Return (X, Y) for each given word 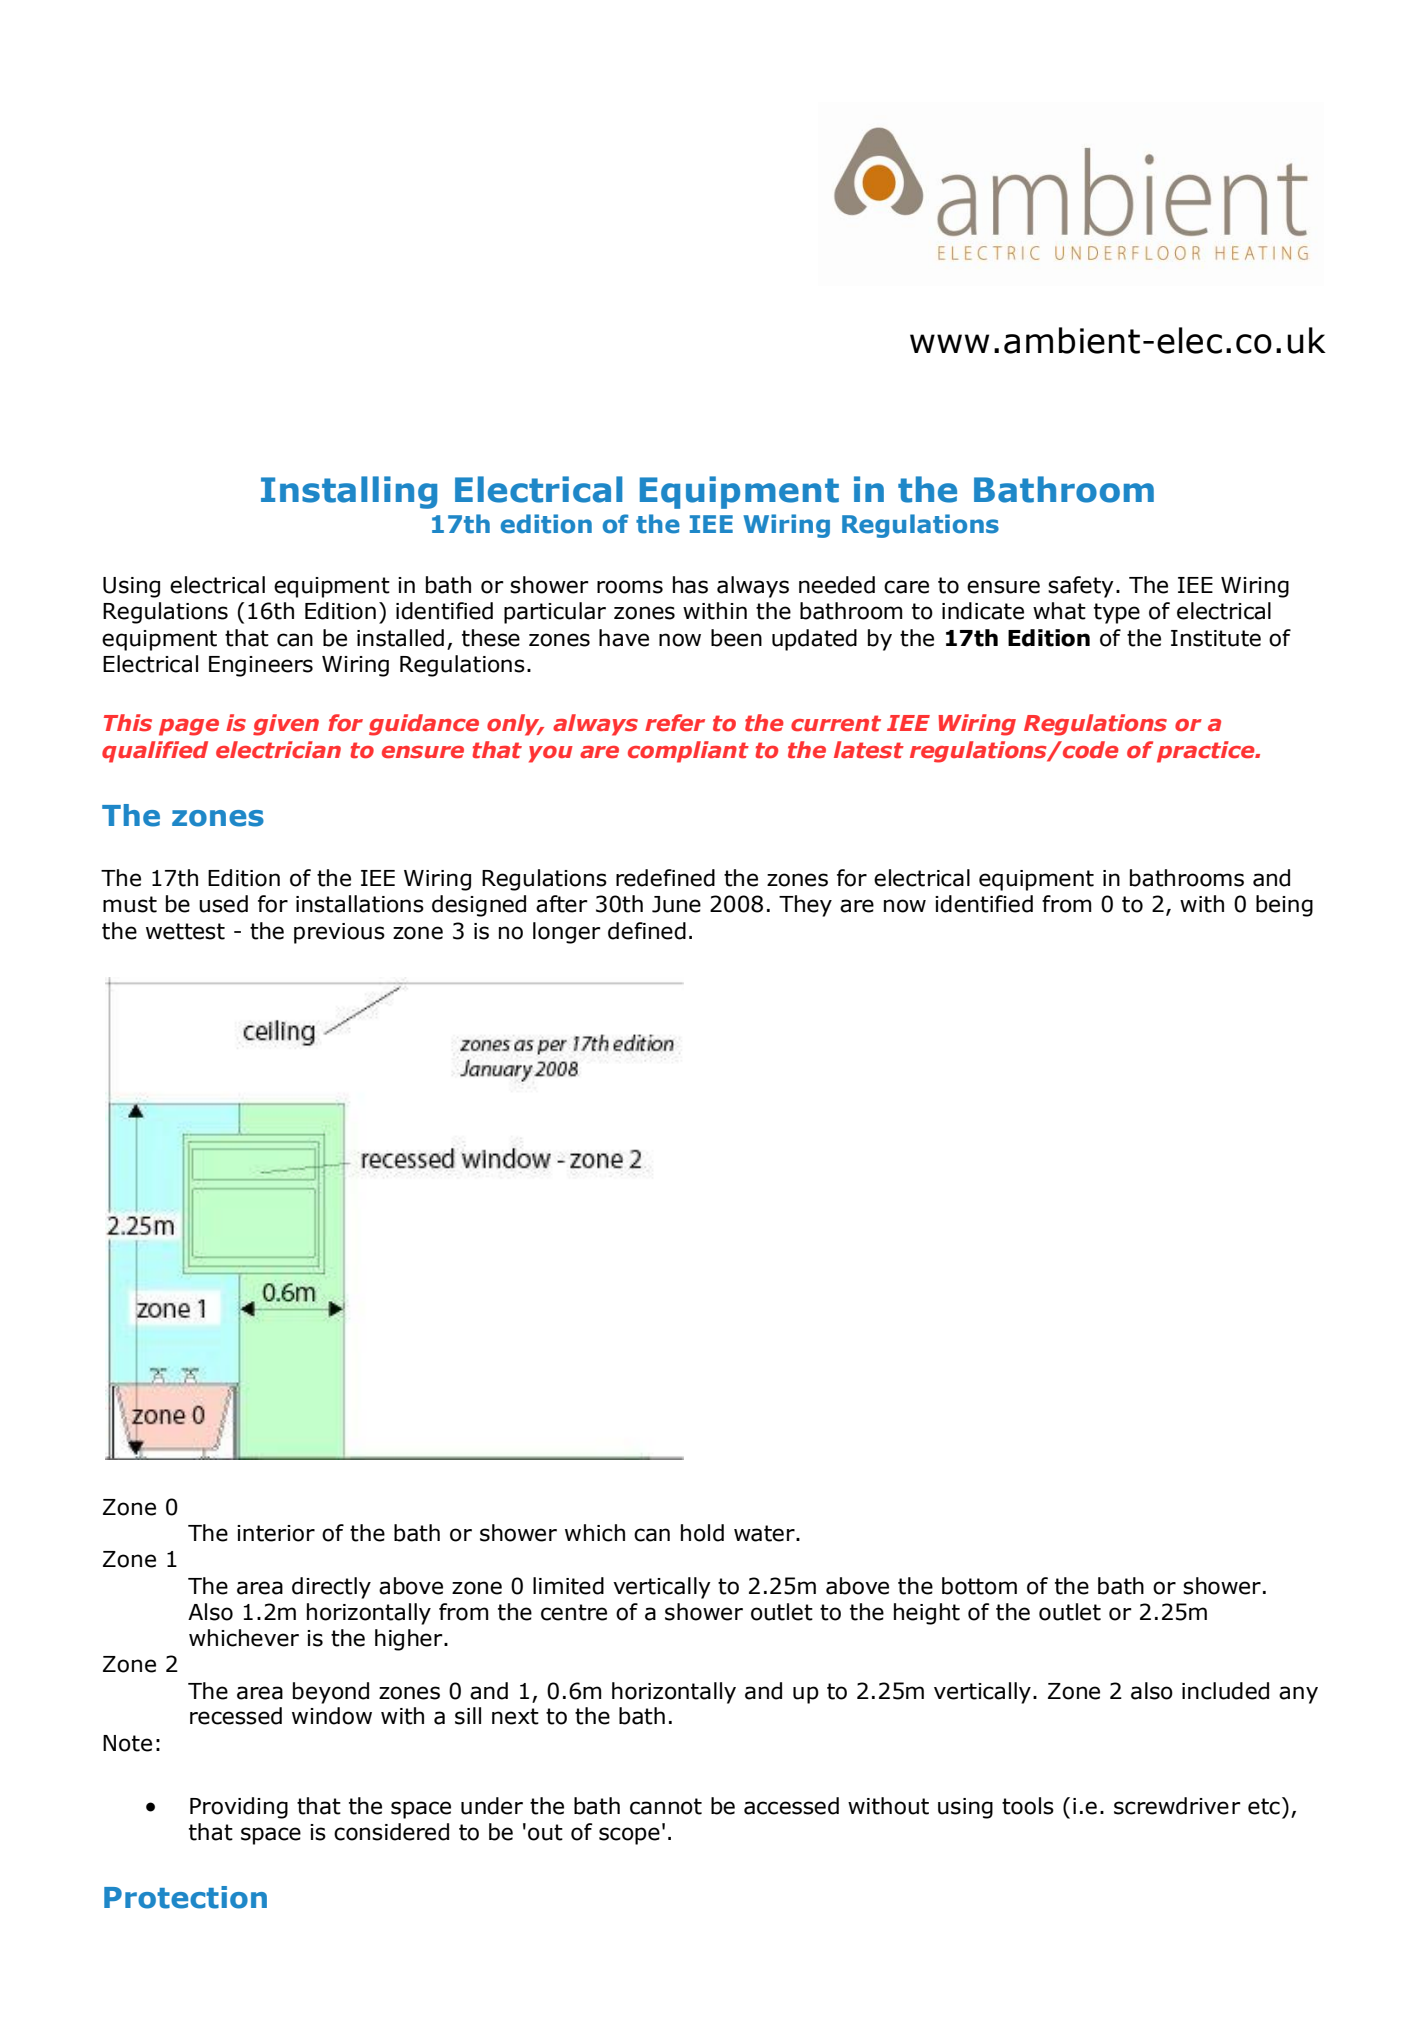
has (690, 585)
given (286, 725)
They (805, 906)
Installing (349, 492)
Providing (239, 1808)
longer (567, 933)
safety (1081, 587)
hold (702, 1533)
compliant (688, 752)
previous (339, 933)
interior (276, 1533)
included (1225, 1691)
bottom (979, 1586)
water (765, 1533)
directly (331, 1588)
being (1284, 906)
